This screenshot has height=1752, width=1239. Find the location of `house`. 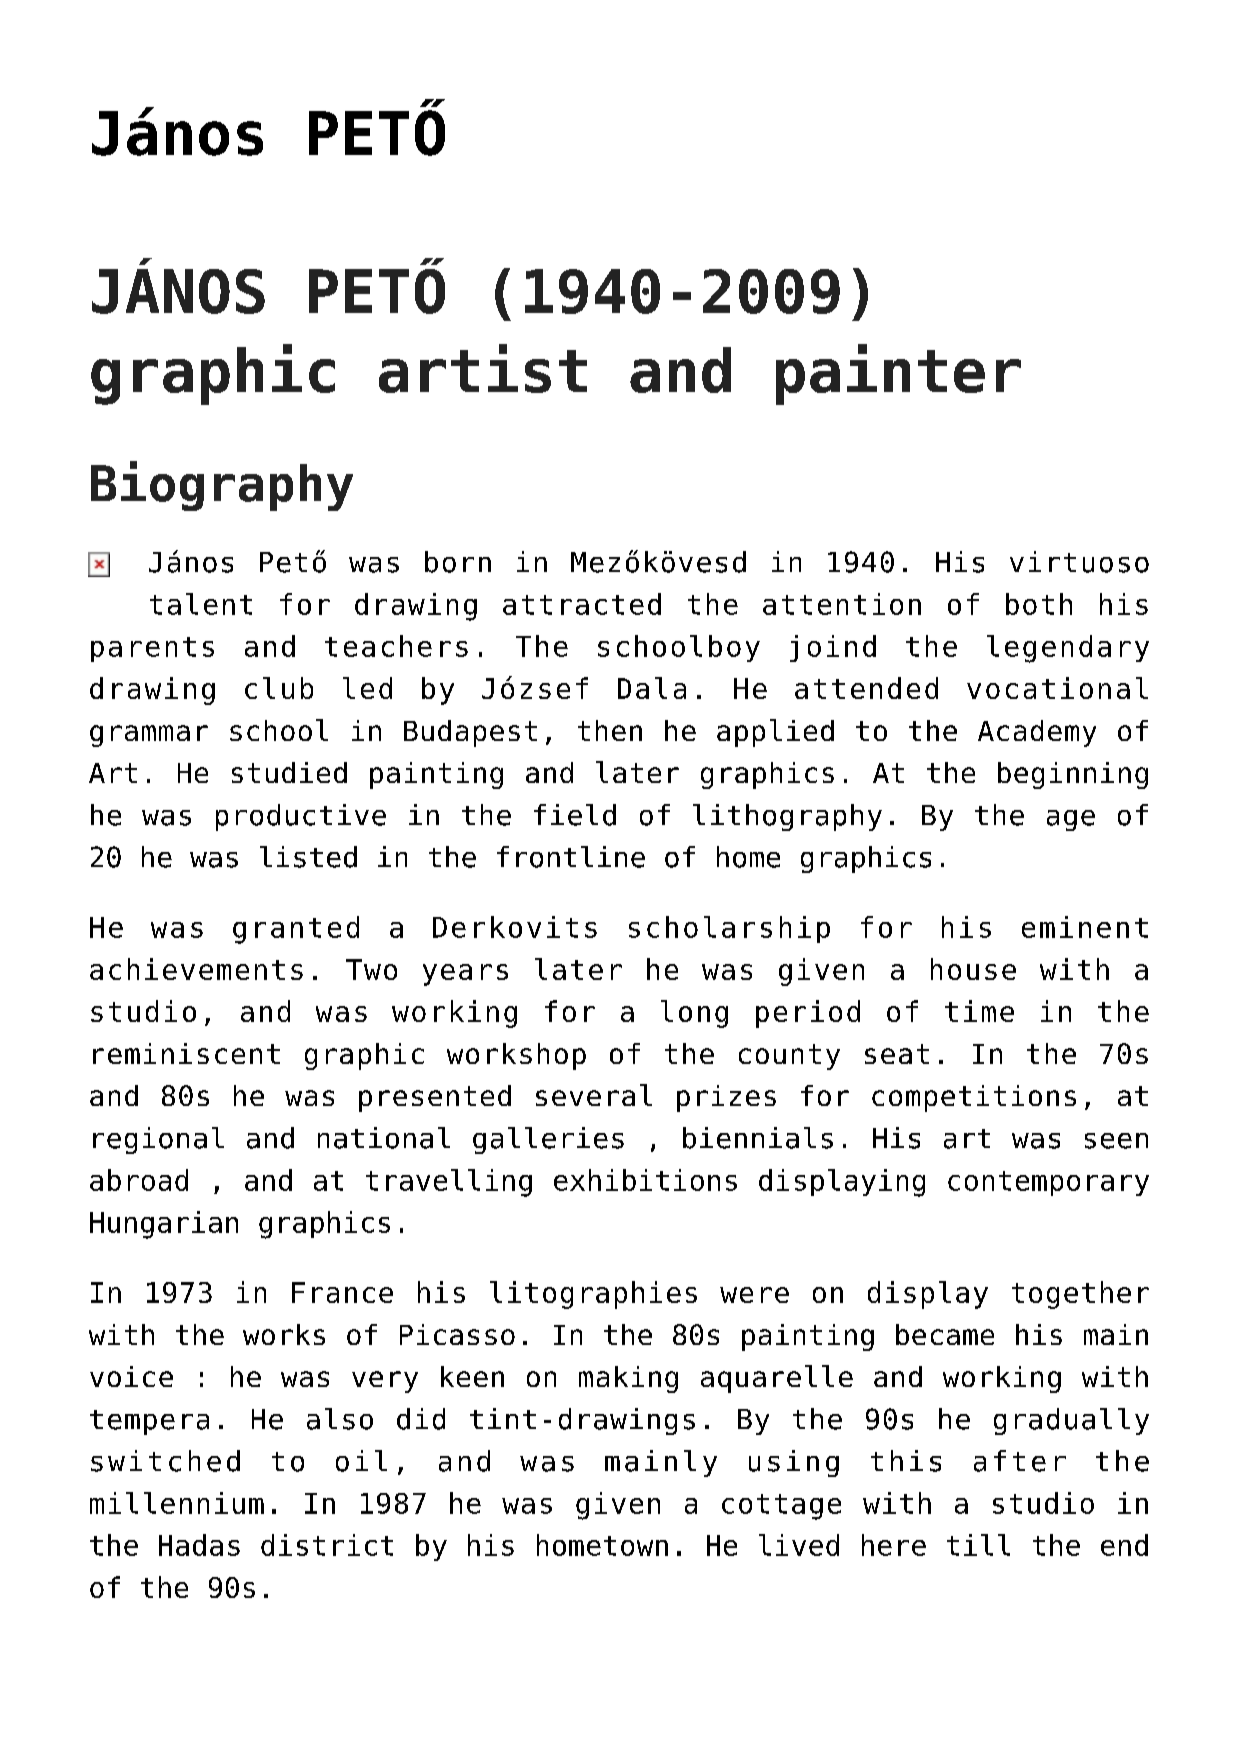

house is located at coordinates (973, 969).
